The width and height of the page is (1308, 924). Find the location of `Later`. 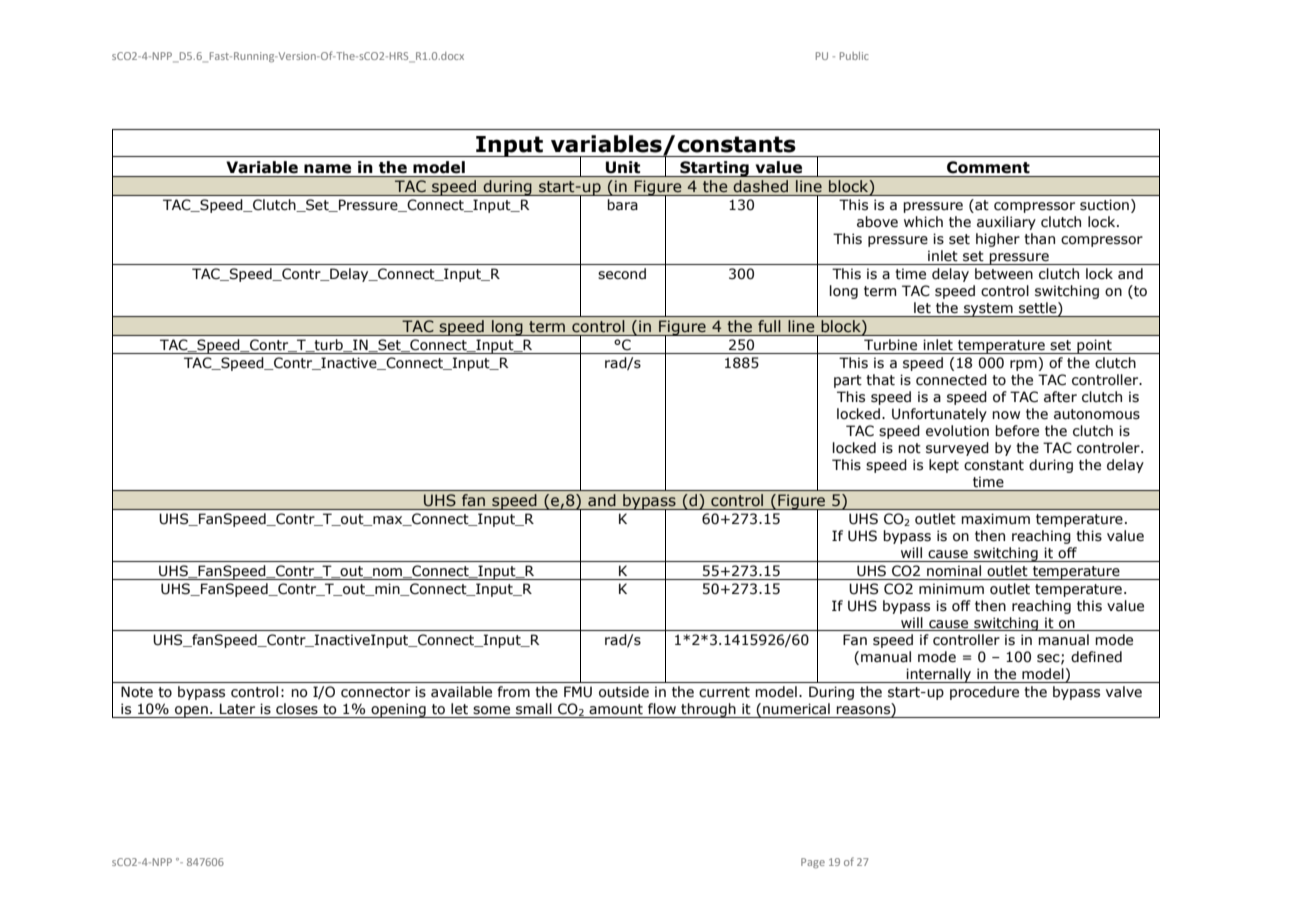

Later is located at coordinates (237, 709).
